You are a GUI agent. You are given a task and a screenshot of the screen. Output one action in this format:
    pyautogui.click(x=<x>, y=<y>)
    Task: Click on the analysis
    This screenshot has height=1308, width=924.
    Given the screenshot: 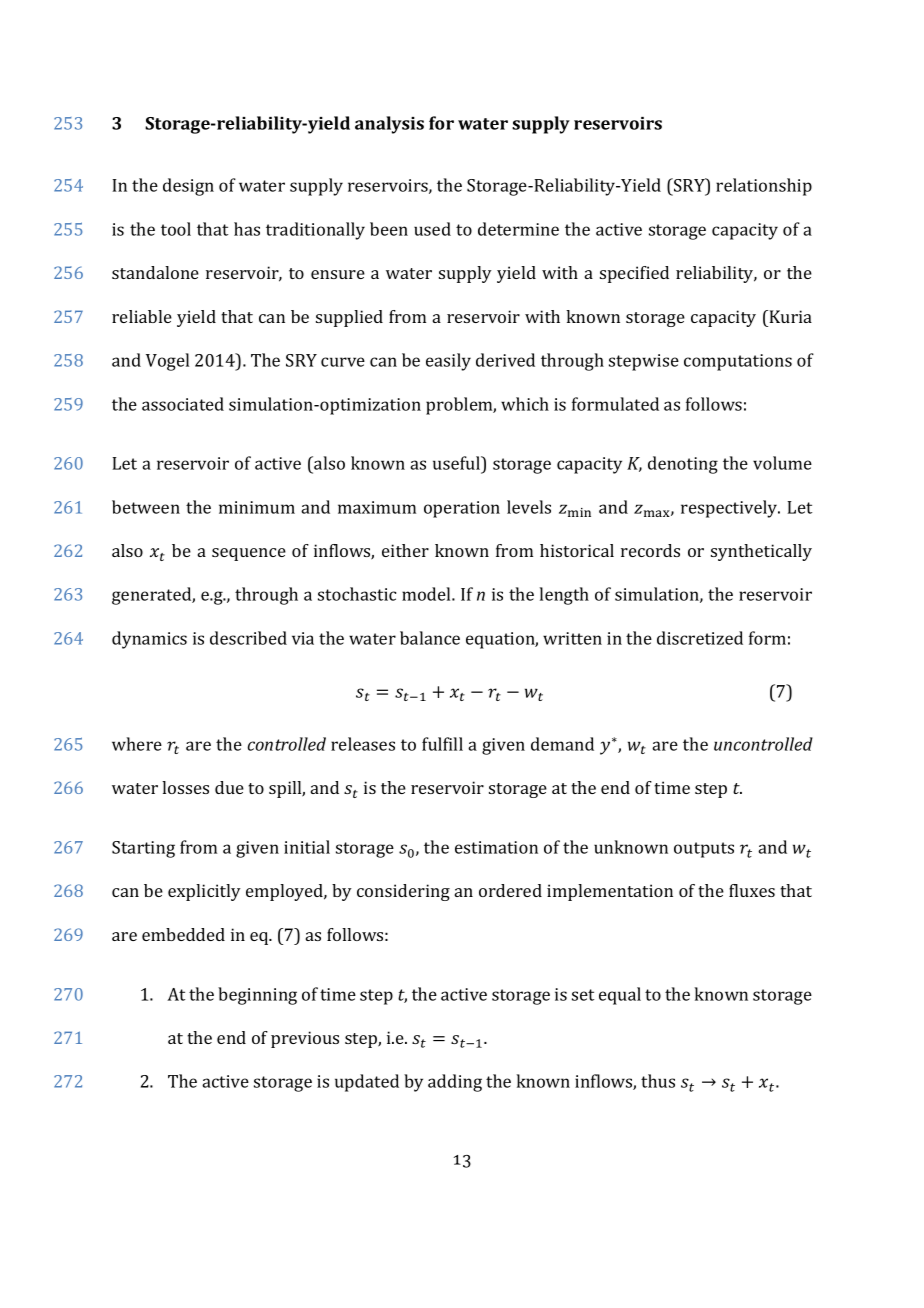 What is the action you would take?
    pyautogui.click(x=389, y=125)
